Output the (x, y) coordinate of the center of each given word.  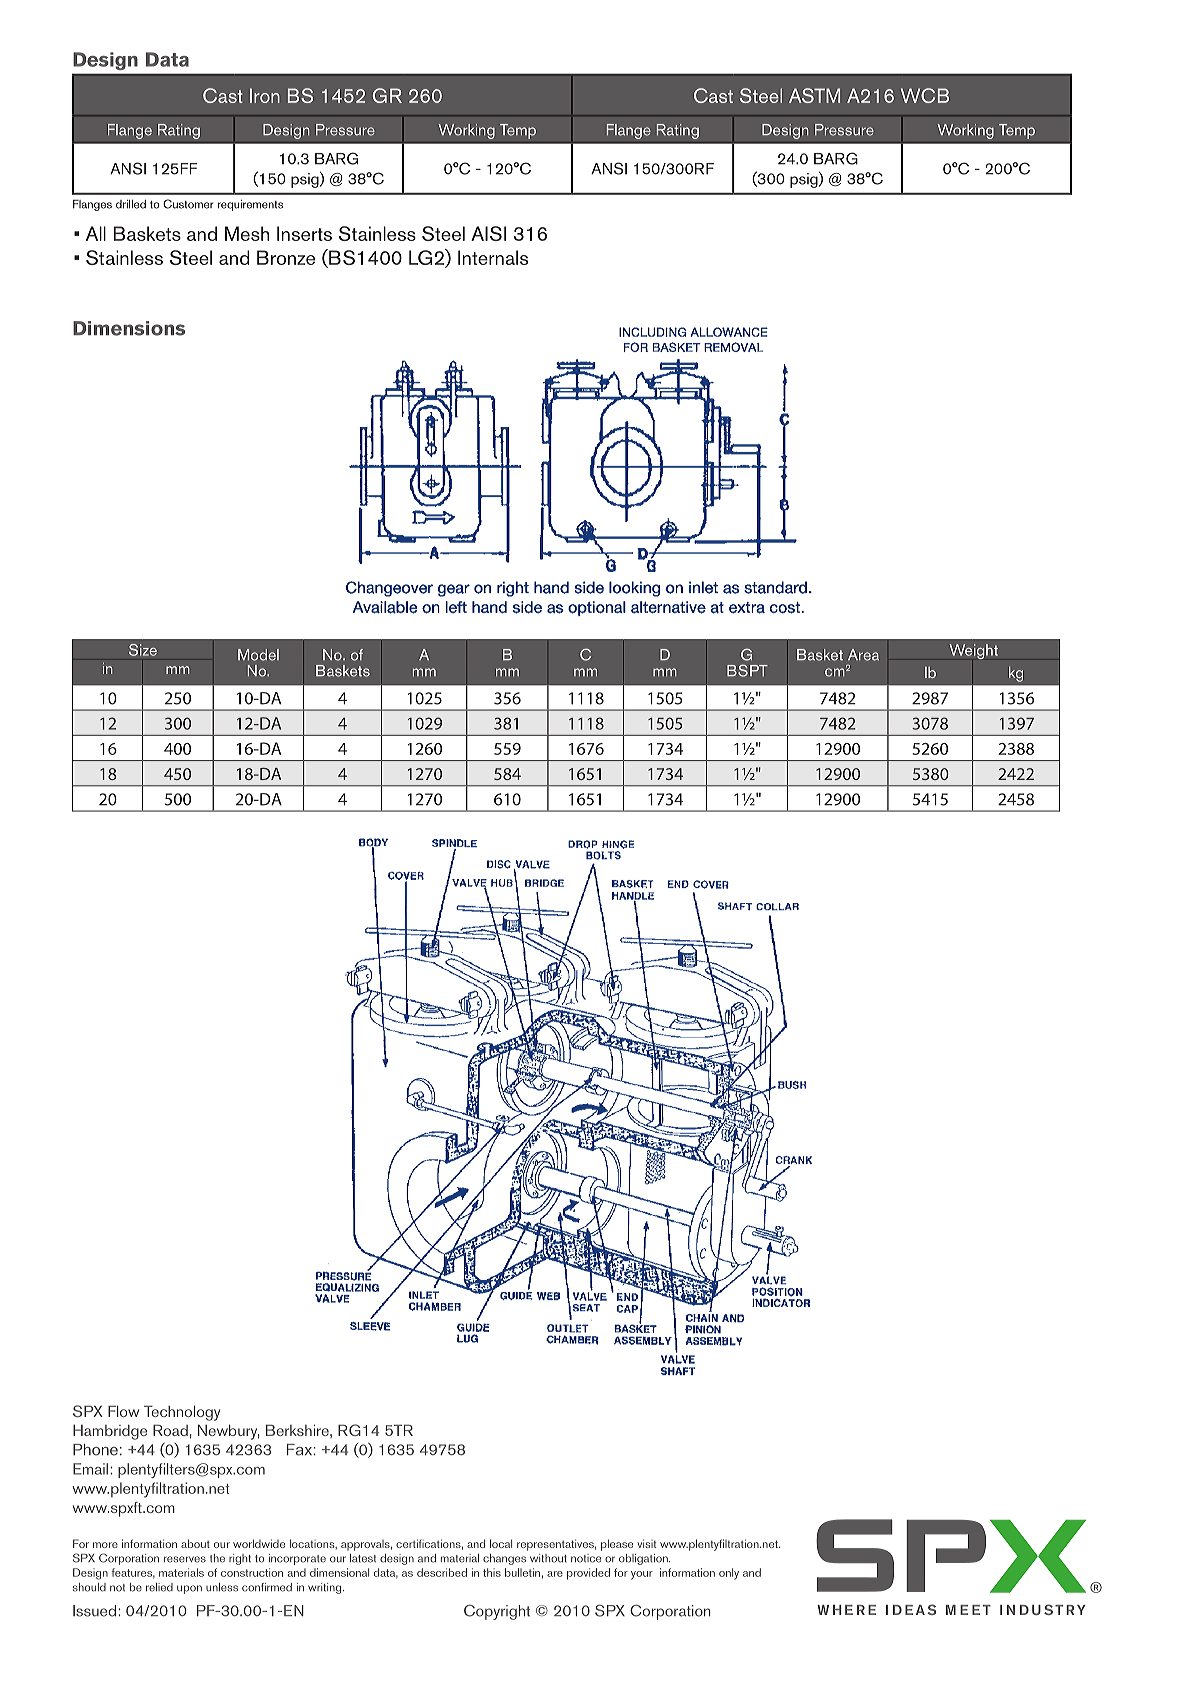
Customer (188, 204)
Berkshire (298, 1430)
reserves (185, 1559)
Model (258, 655)
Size (143, 650)
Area (863, 655)
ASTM (814, 95)
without (548, 1558)
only (729, 1574)
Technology (182, 1413)
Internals (493, 257)
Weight (974, 651)
